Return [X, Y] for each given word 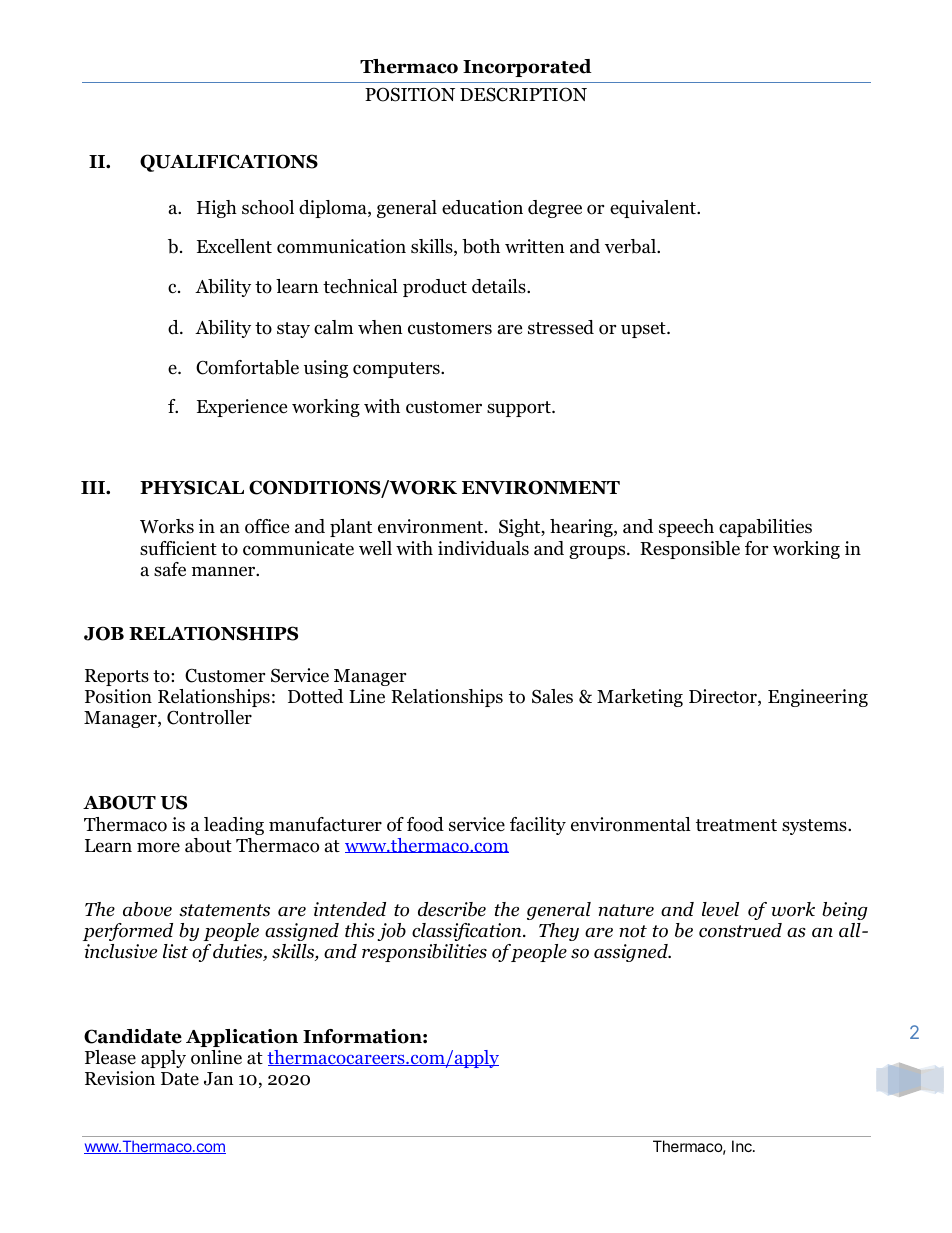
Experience [242, 408]
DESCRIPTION [523, 94]
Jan [219, 1079]
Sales [552, 696]
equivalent [654, 209]
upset [644, 330]
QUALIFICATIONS [229, 163]
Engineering [818, 698]
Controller [209, 717]
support [520, 409]
